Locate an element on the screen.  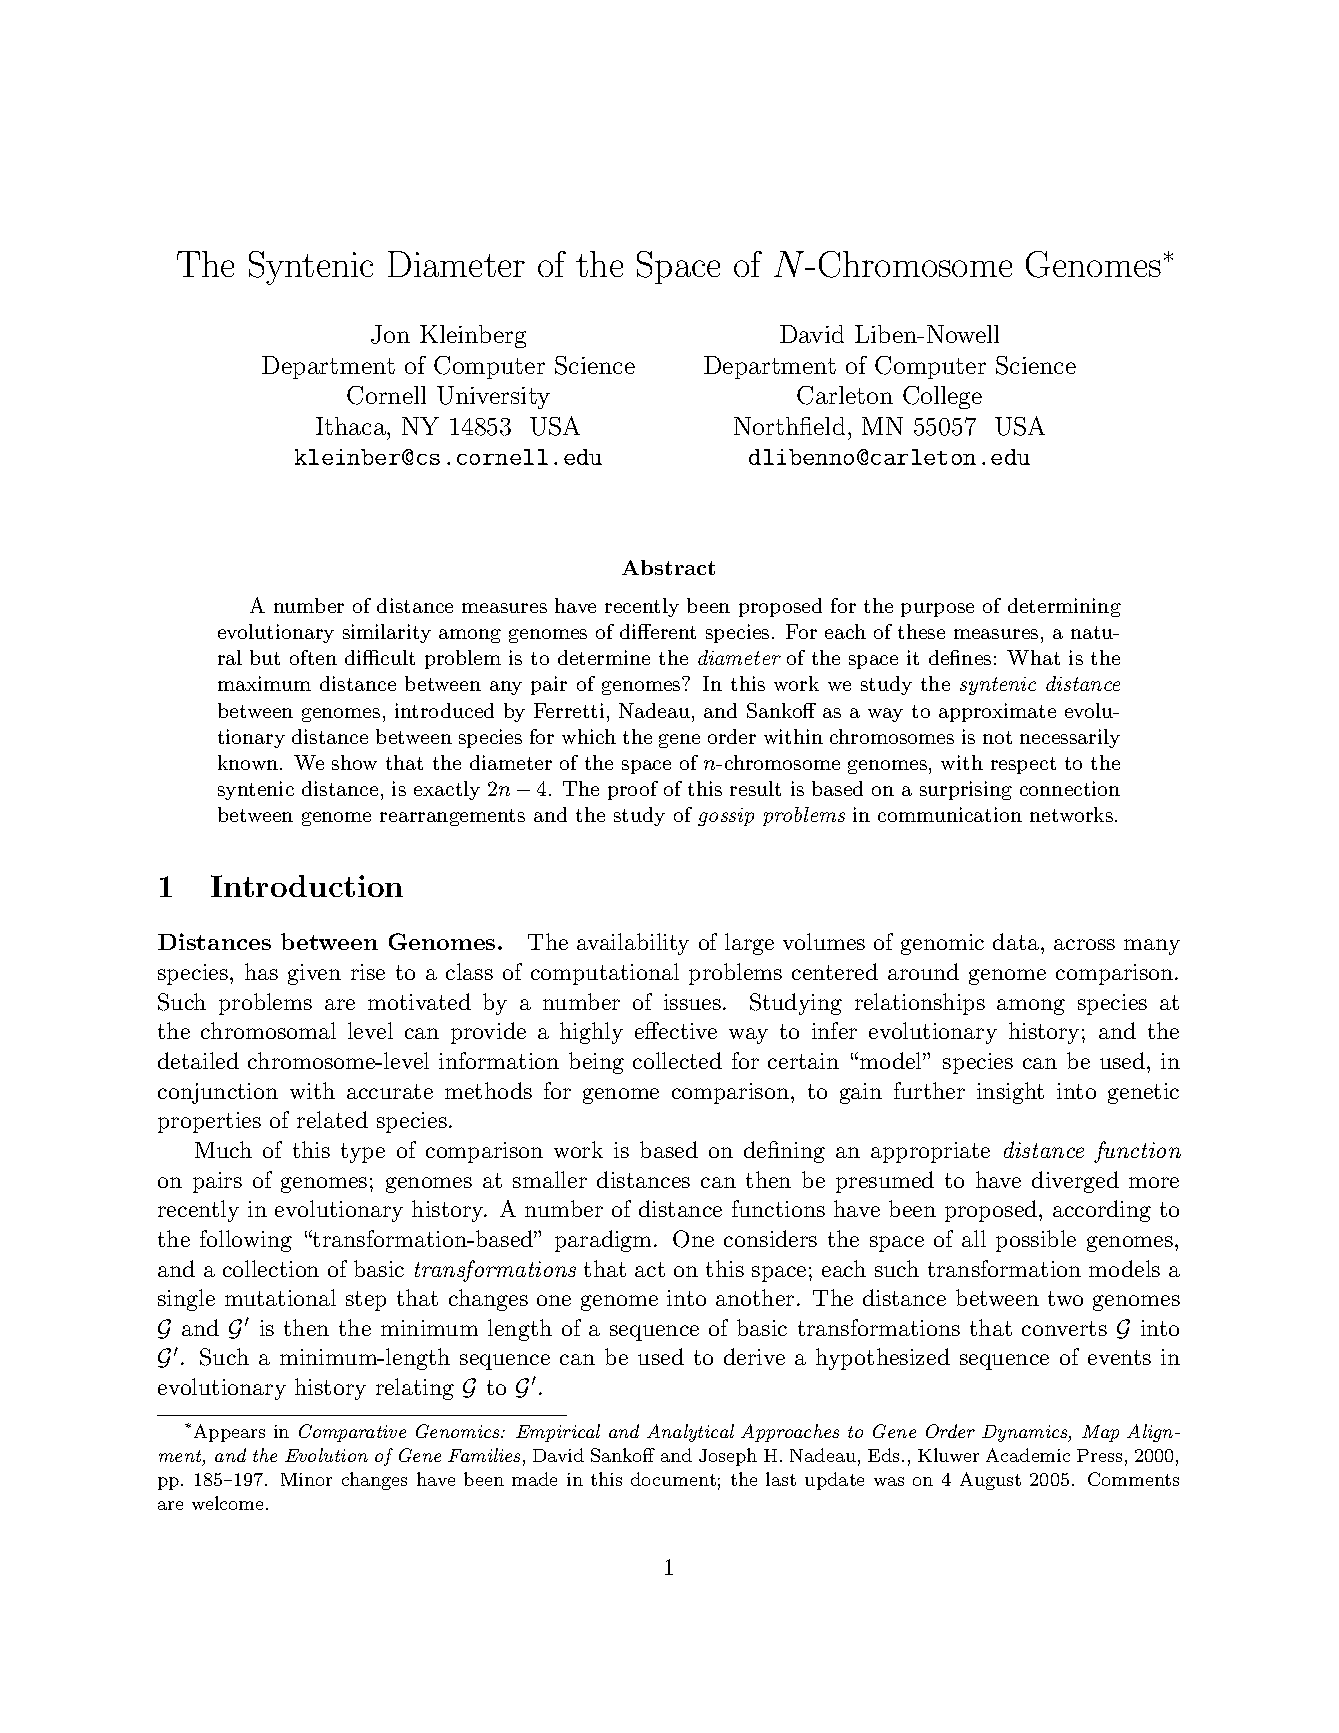
diverged is located at coordinates (1075, 1182).
